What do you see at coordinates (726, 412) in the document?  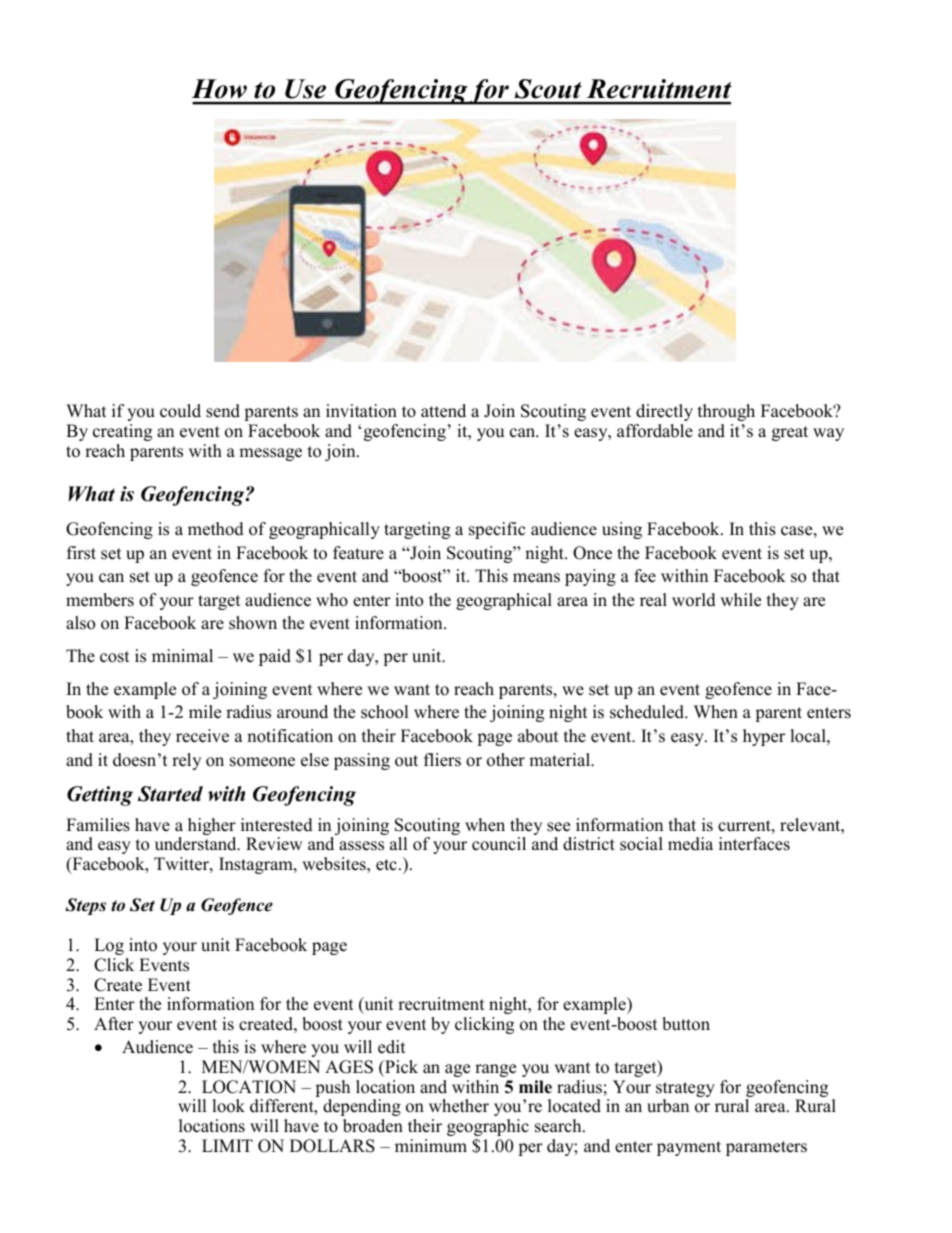 I see `through` at bounding box center [726, 412].
